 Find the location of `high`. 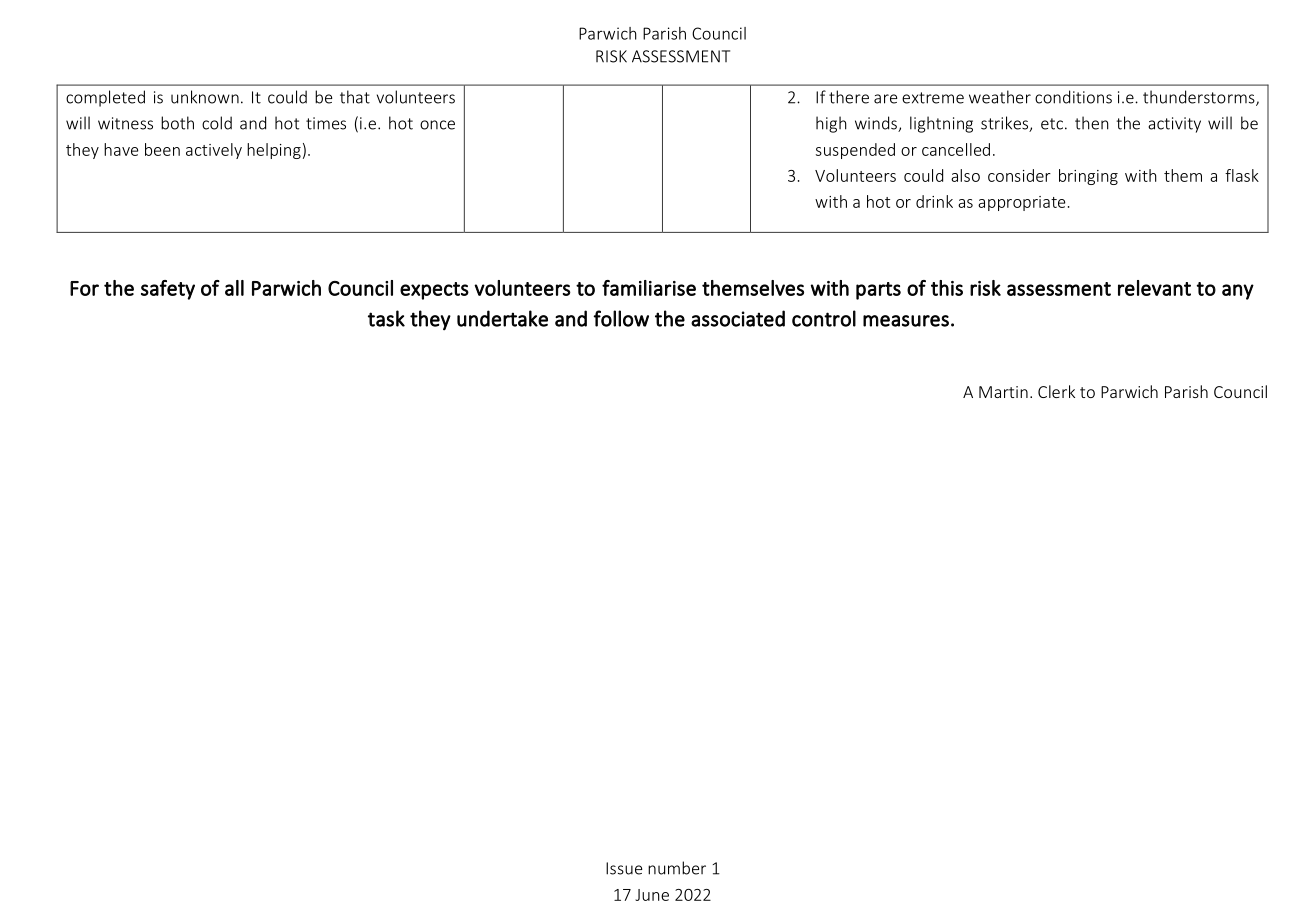

high is located at coordinates (831, 124).
